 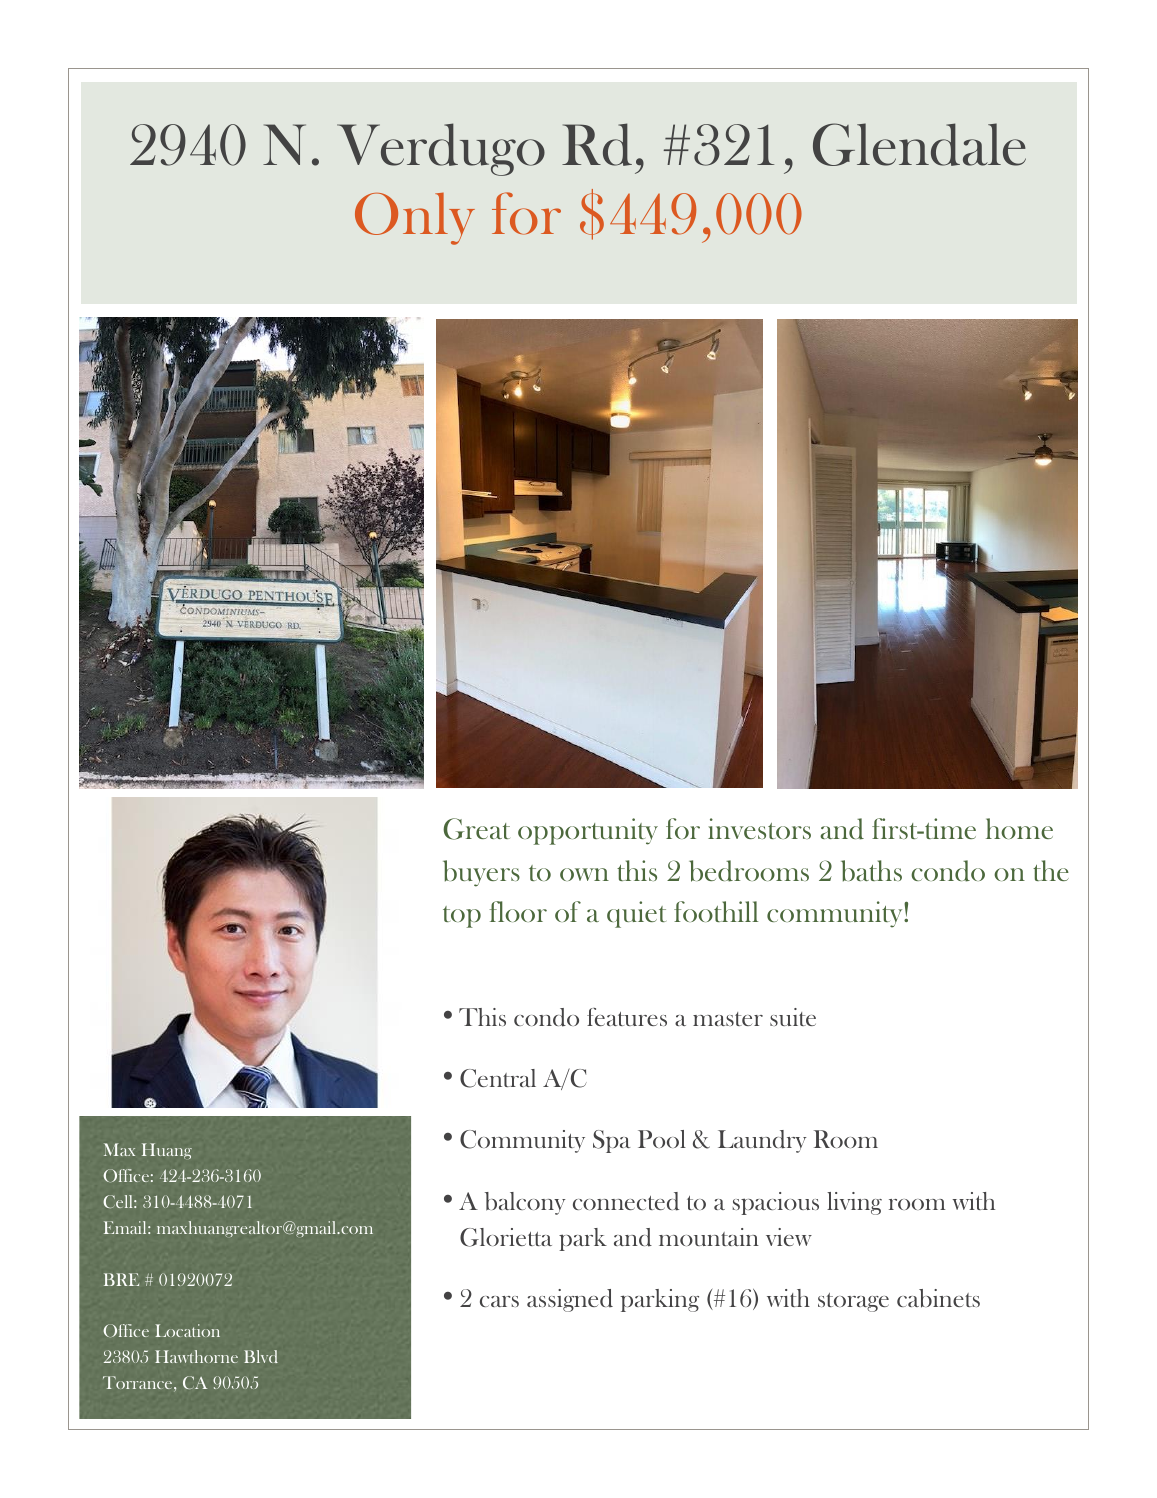 I want to click on investors, so click(x=759, y=828).
